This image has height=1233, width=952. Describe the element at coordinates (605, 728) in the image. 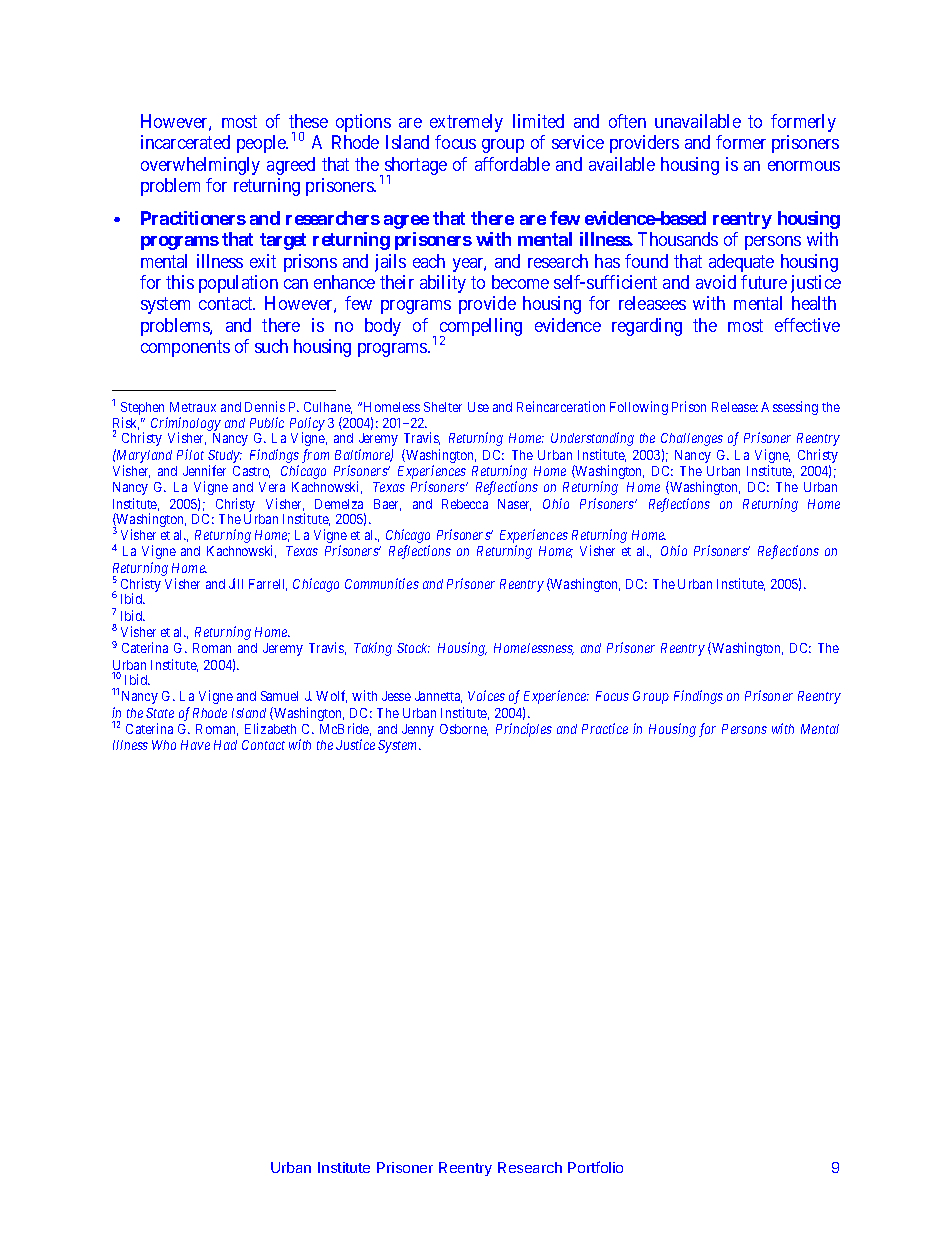

I see `Practice` at that location.
